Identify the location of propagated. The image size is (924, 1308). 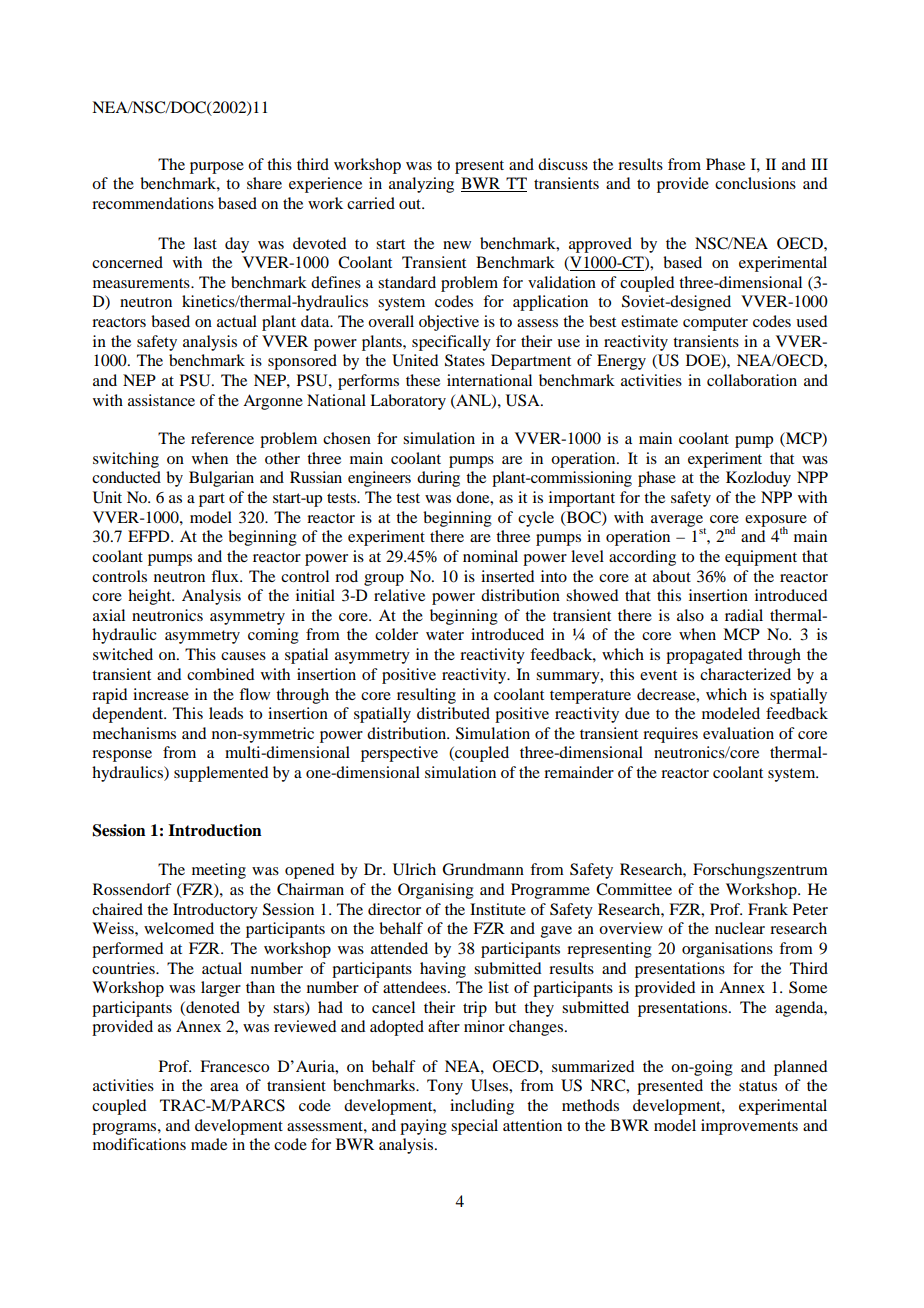
(704, 656).
